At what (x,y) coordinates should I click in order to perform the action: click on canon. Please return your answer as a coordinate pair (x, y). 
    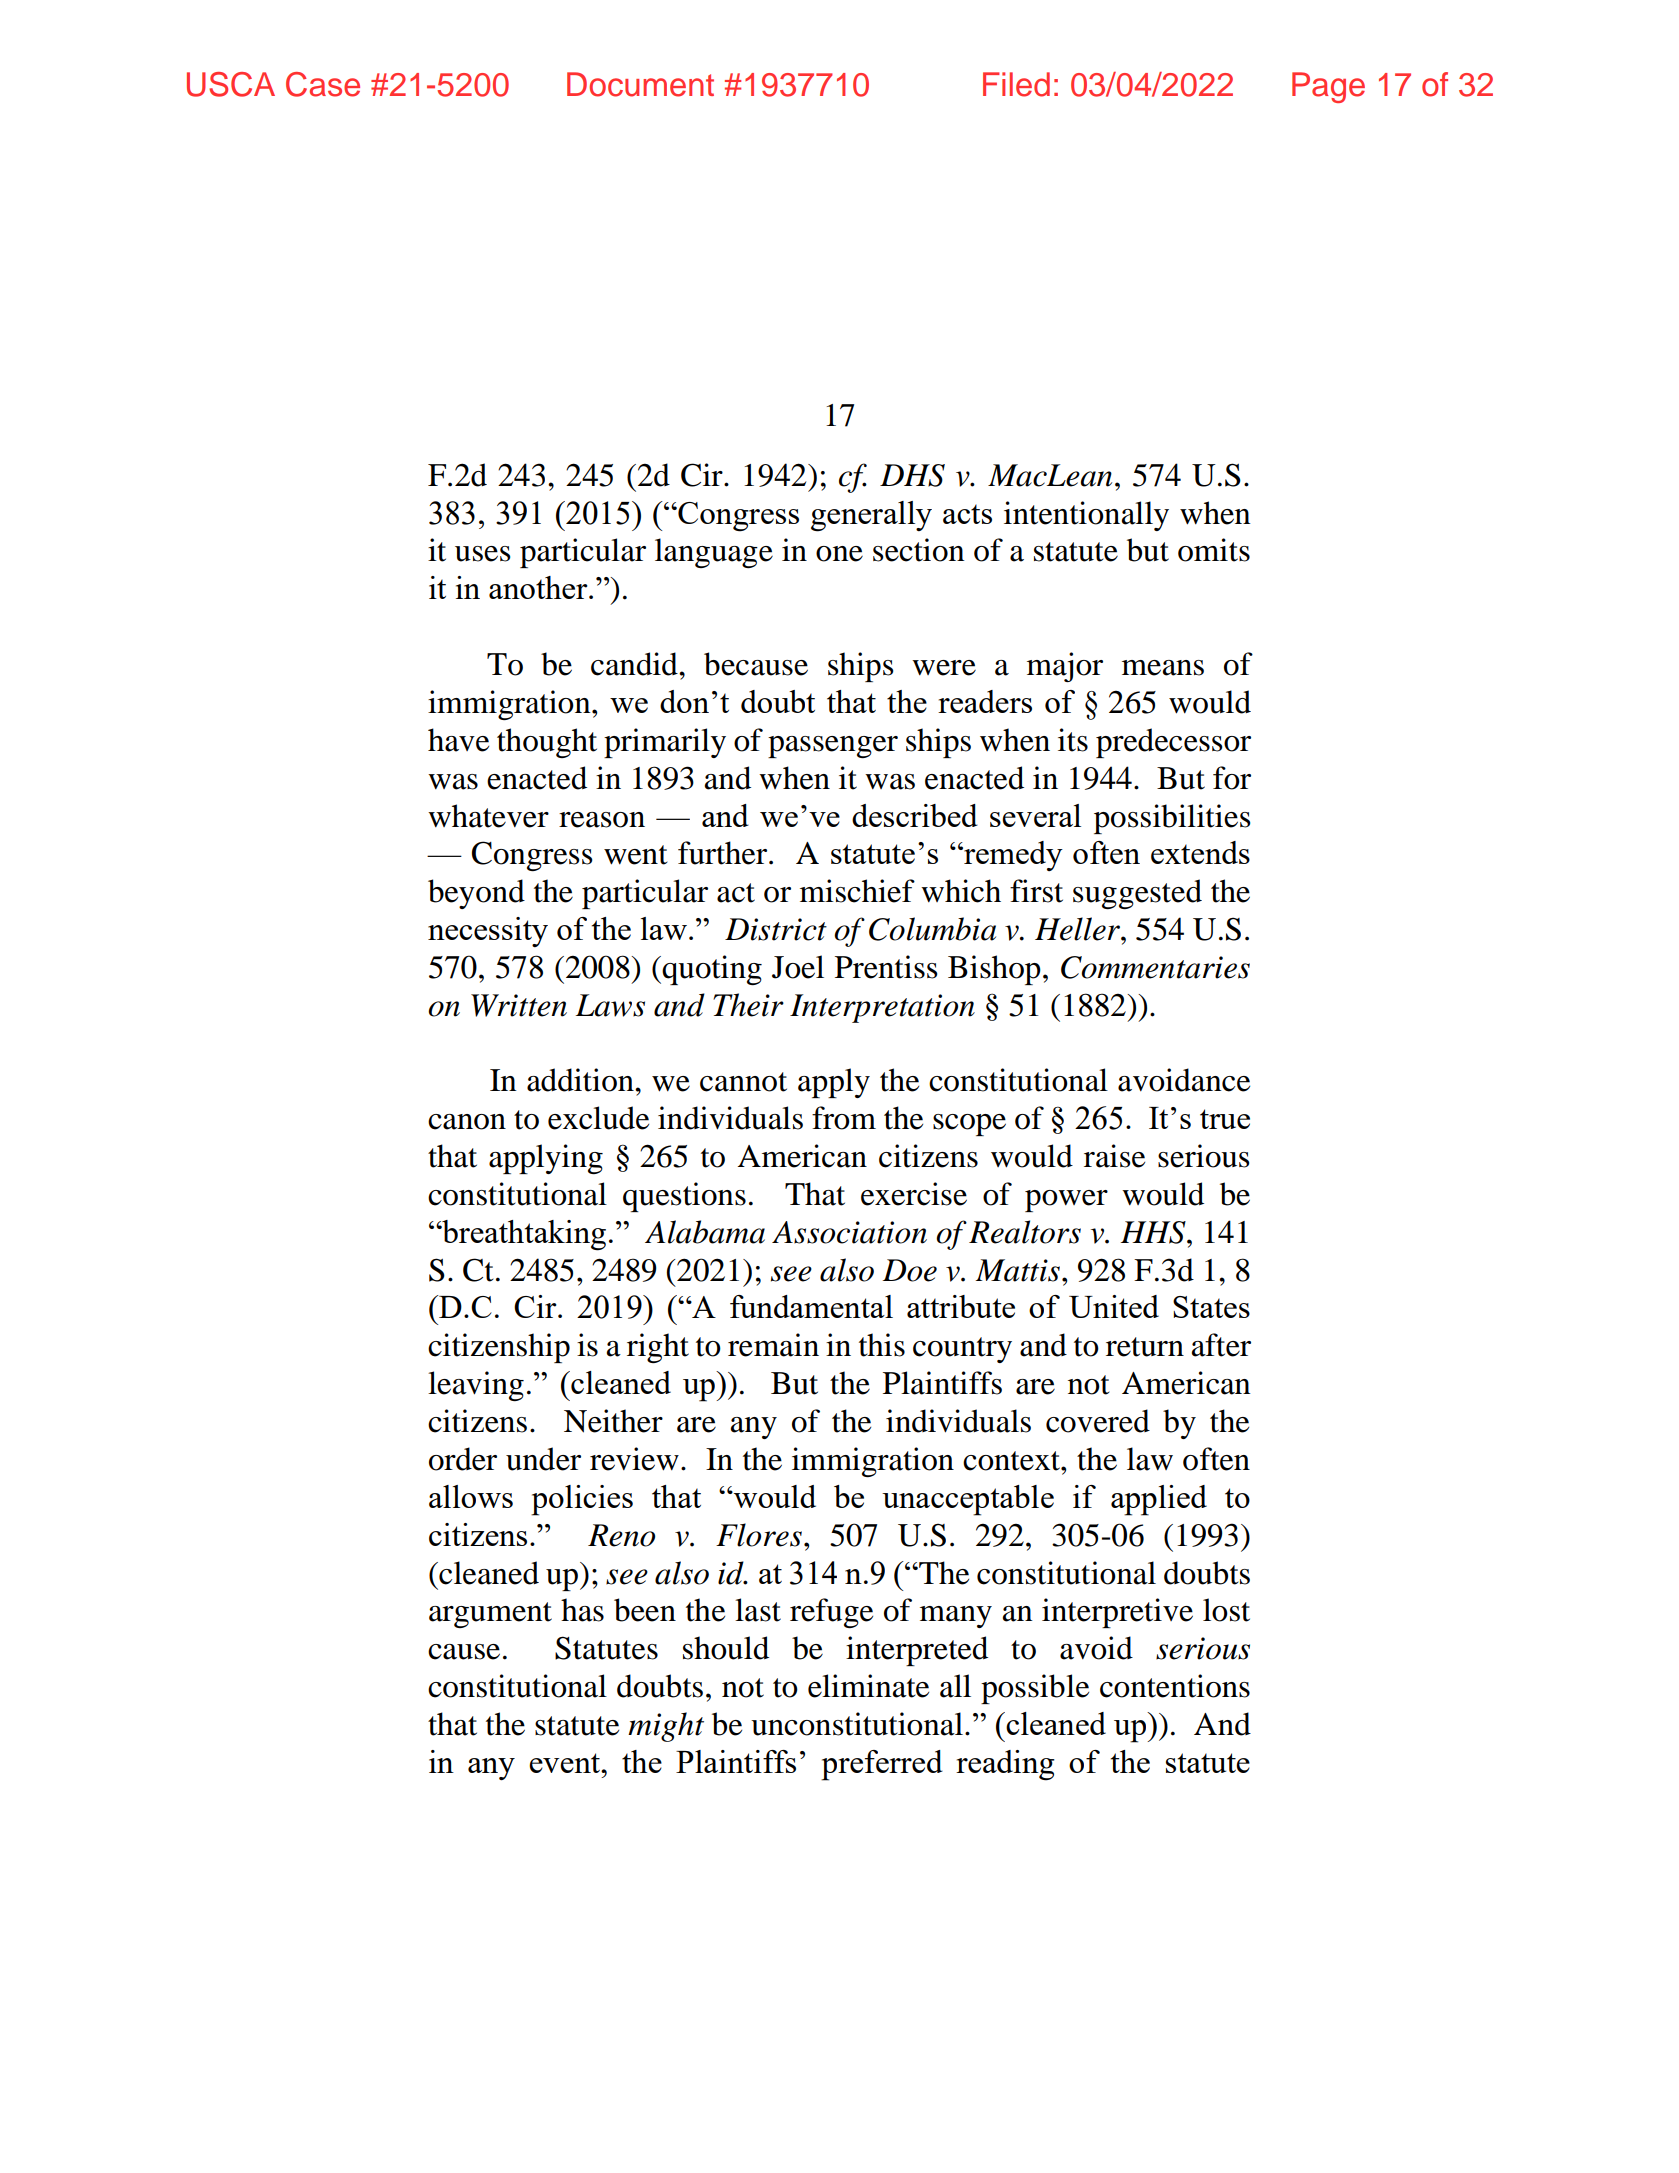
    Looking at the image, I should click on (467, 1122).
